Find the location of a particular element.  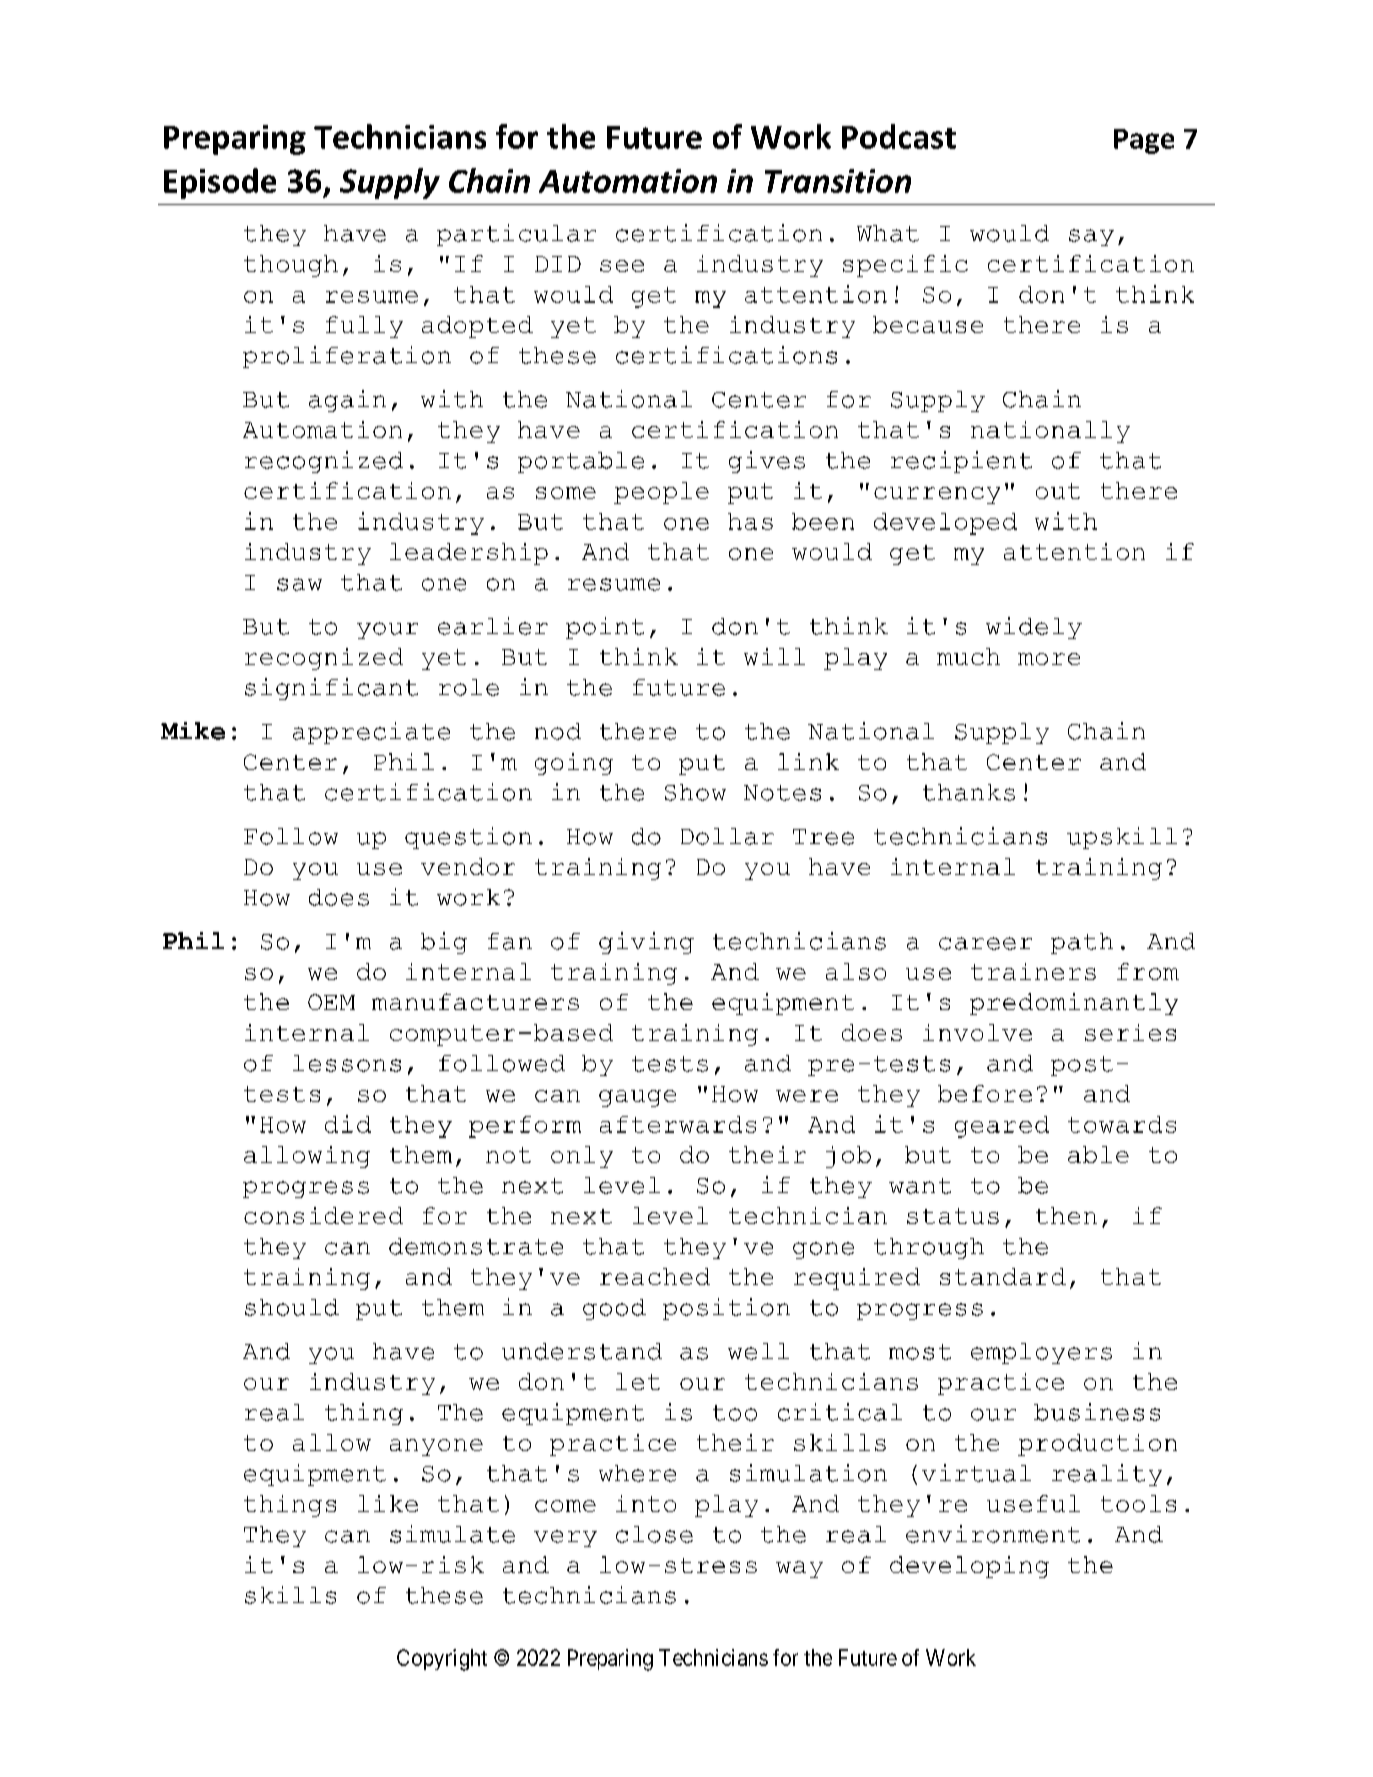

considered is located at coordinates (323, 1215).
